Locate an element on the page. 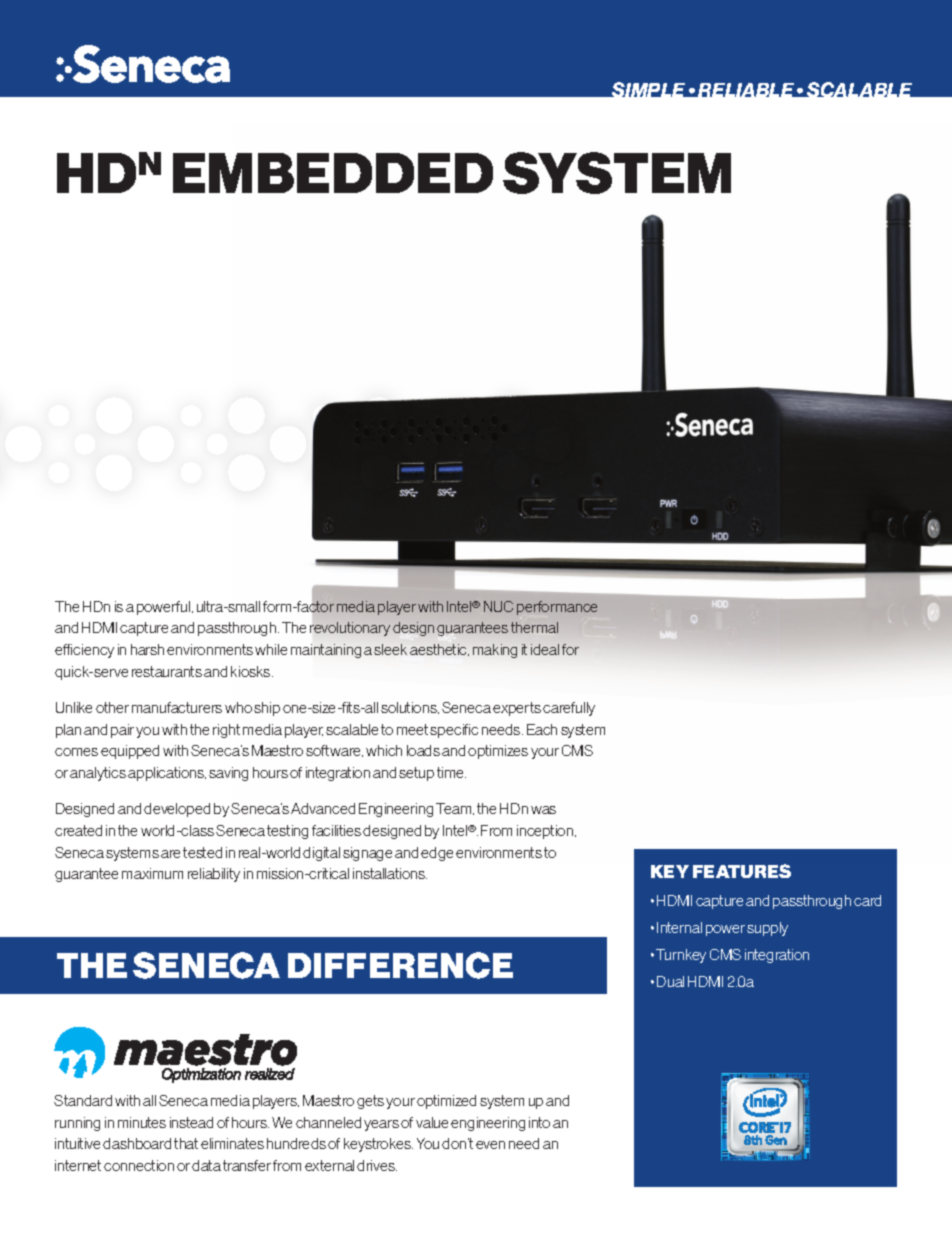 The image size is (952, 1233). that is located at coordinates (186, 1143).
